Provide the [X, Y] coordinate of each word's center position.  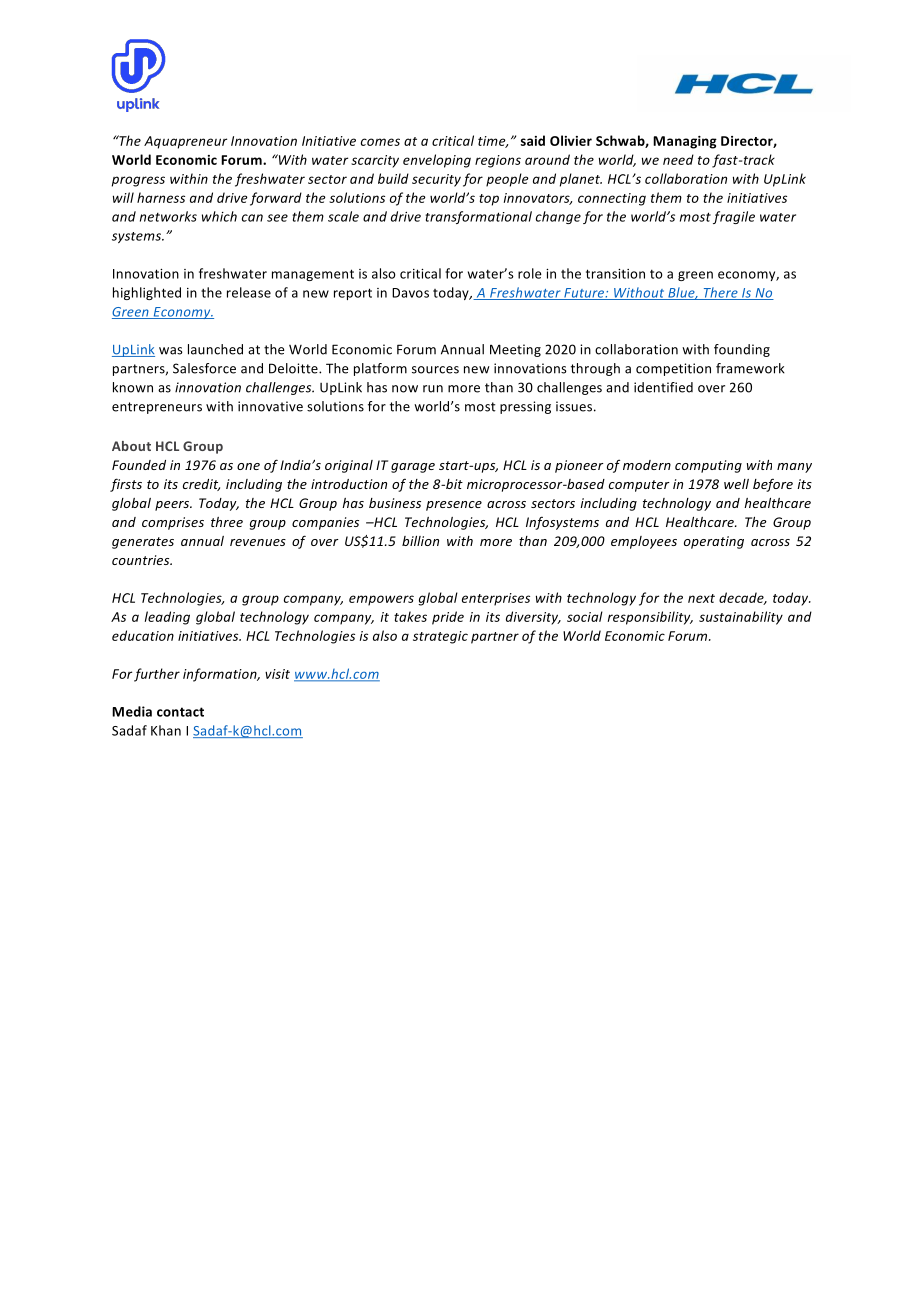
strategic [440, 637]
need [678, 159]
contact [180, 712]
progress [138, 181]
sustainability [741, 618]
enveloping [437, 161]
